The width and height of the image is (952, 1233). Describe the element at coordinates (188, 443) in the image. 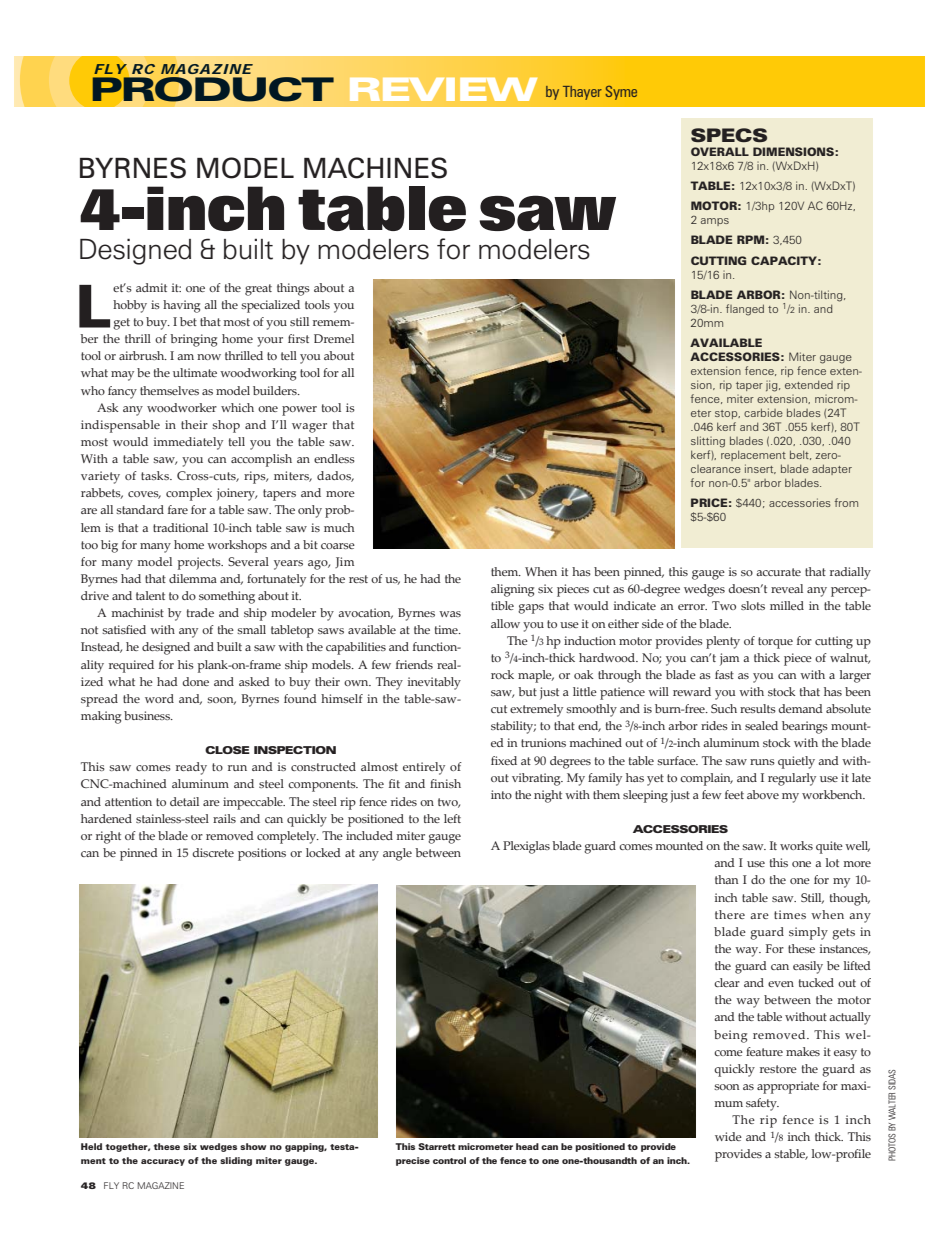

I see `immediately` at that location.
